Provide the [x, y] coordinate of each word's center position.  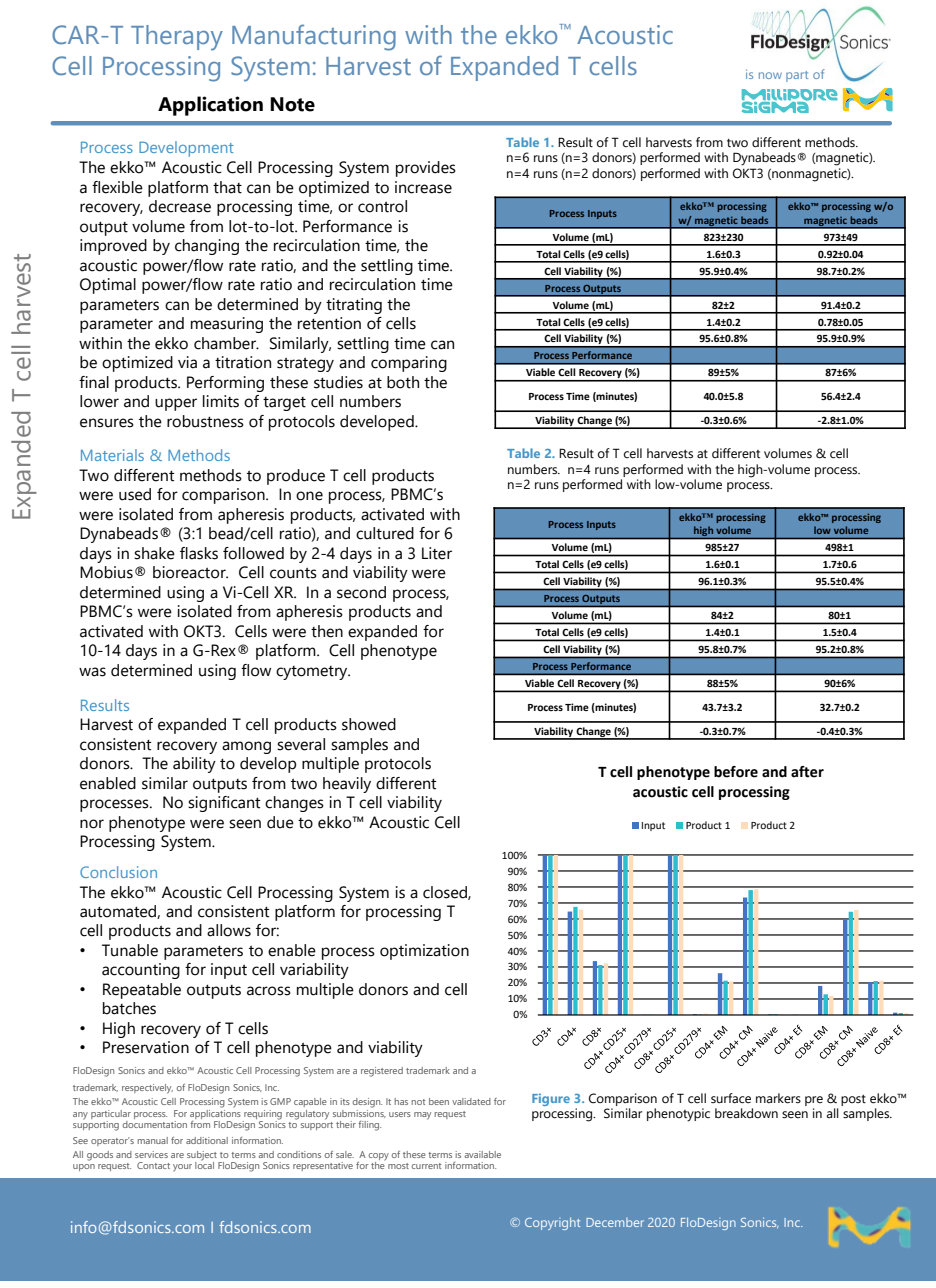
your [182, 1168]
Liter [437, 553]
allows [229, 930]
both [403, 382]
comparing [409, 364]
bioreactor [190, 572]
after [807, 772]
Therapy [177, 38]
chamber [226, 343]
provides [426, 169]
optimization [424, 952]
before [736, 772]
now [770, 75]
